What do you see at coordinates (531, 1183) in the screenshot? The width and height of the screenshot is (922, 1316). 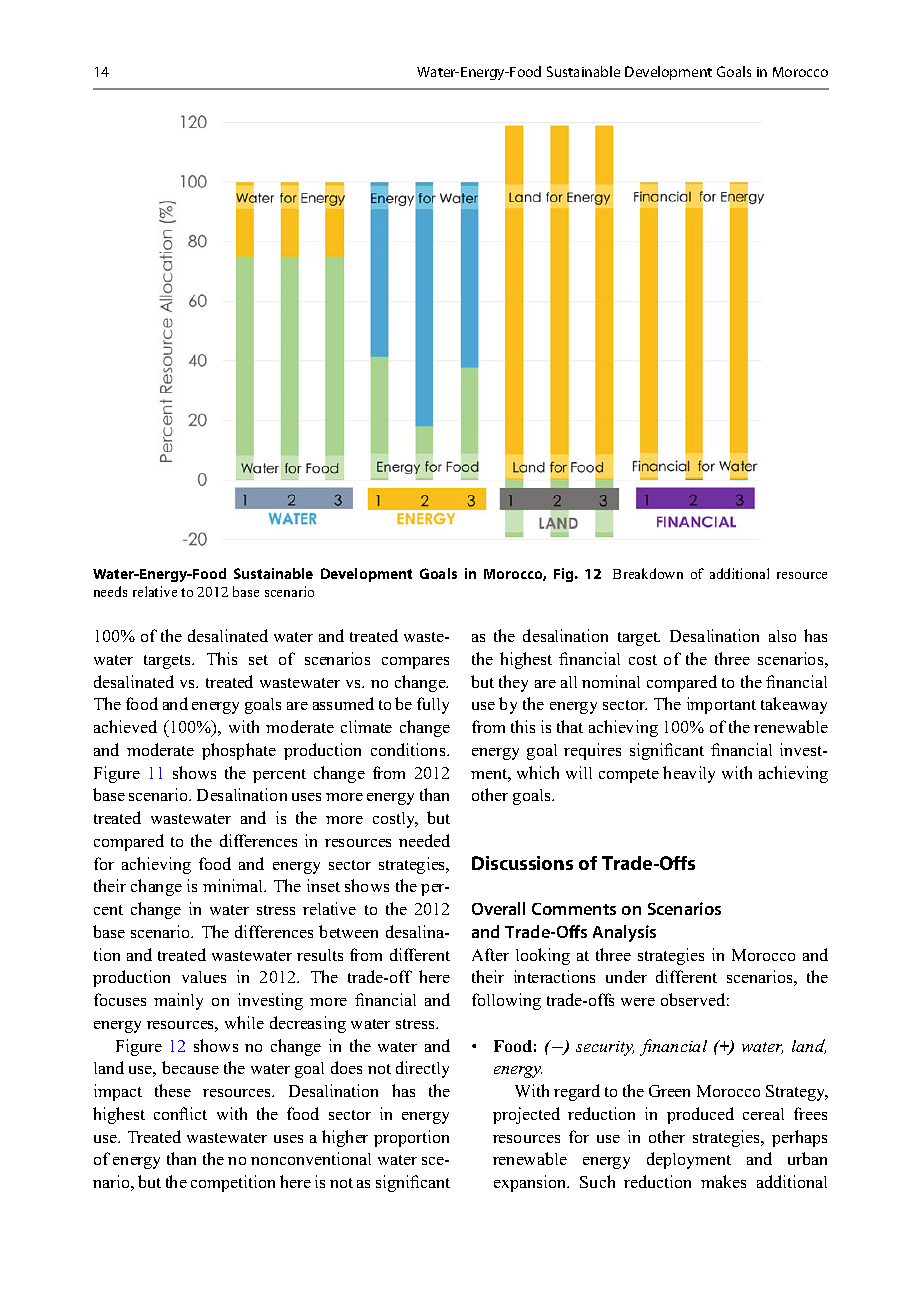 I see `expansion` at bounding box center [531, 1183].
